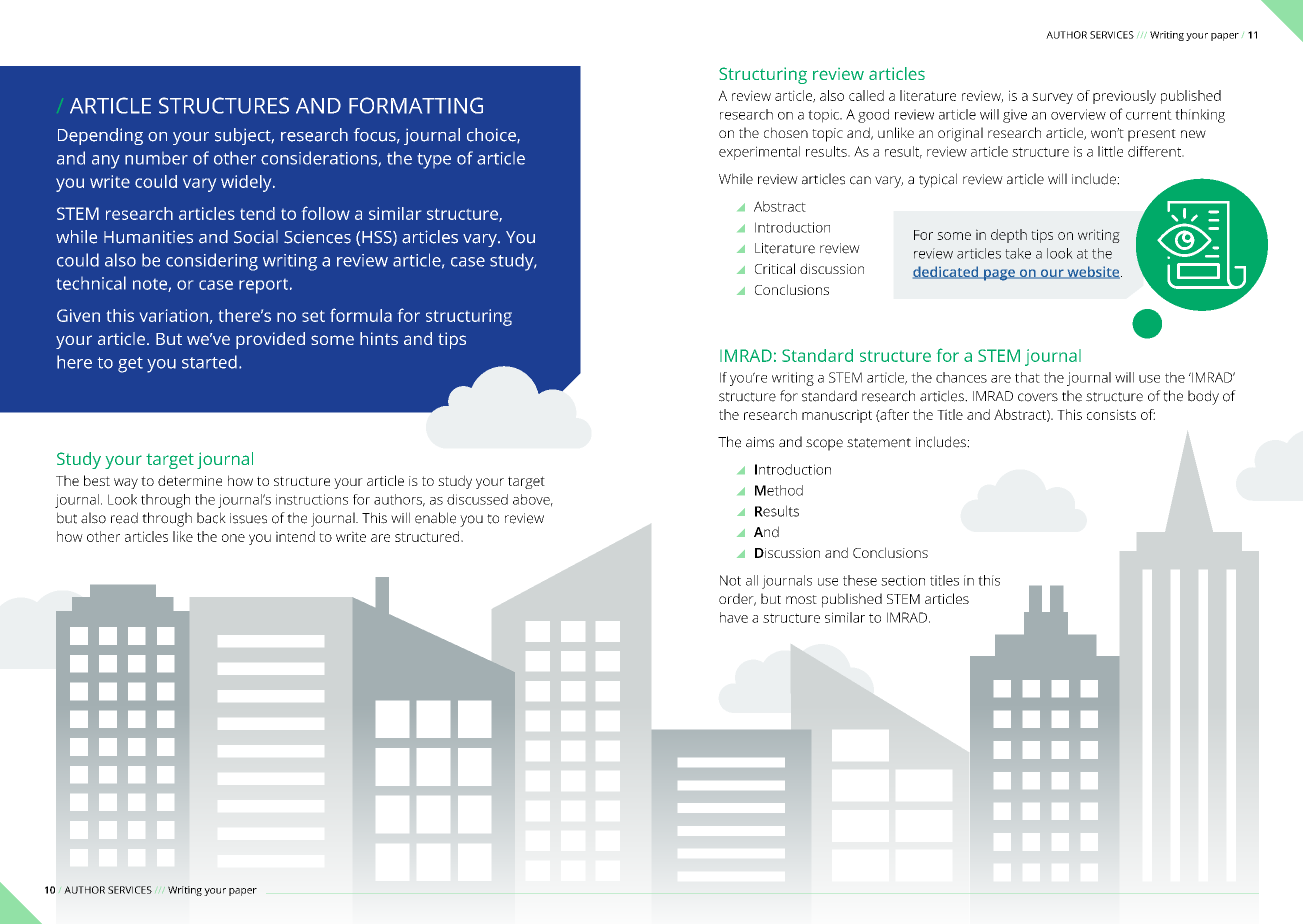  I want to click on that, so click(1027, 377).
